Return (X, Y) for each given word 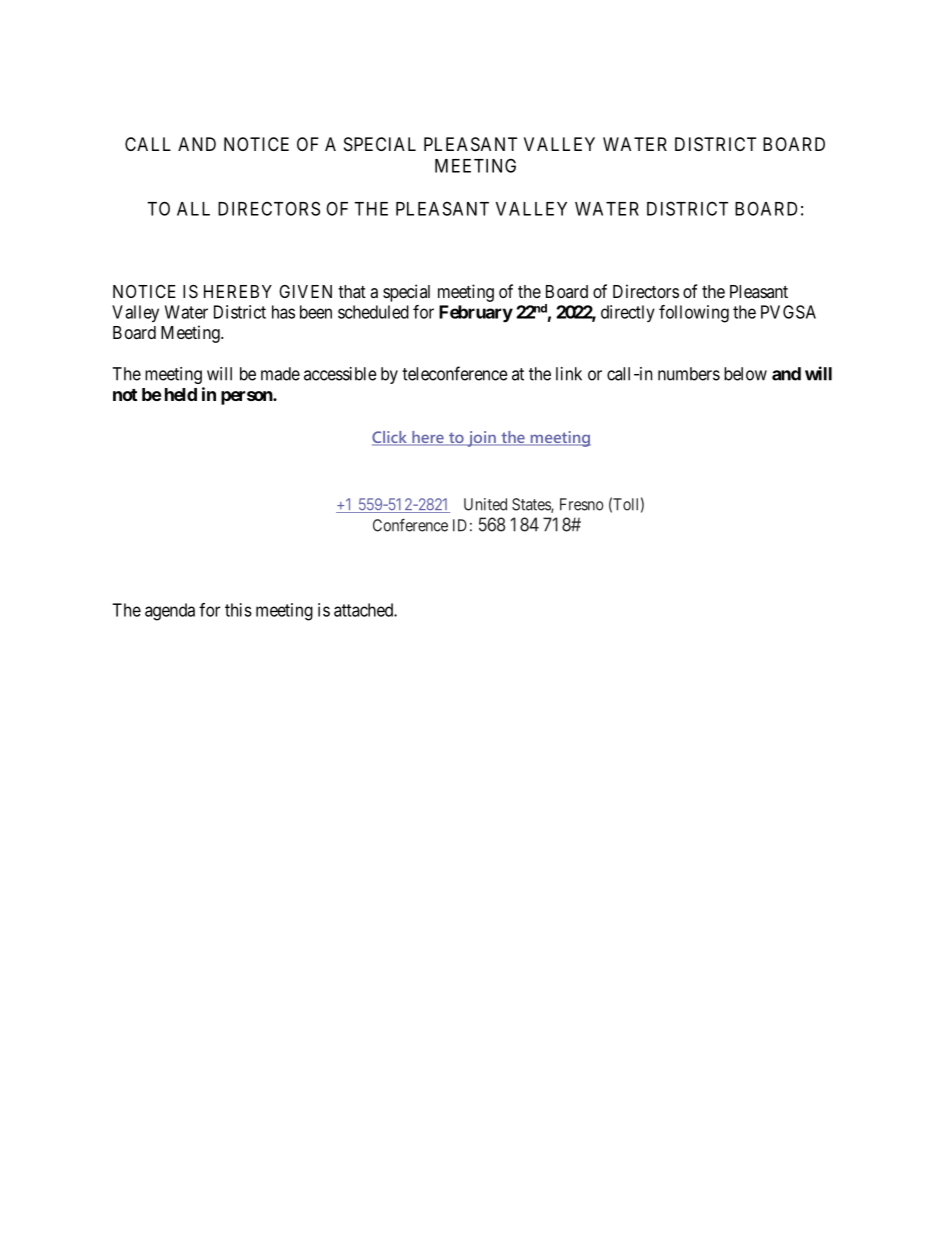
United (485, 504)
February (476, 314)
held (181, 394)
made (280, 374)
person (247, 398)
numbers (689, 374)
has (283, 312)
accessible (340, 374)
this (238, 610)
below (745, 374)
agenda (170, 612)
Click (390, 438)
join (481, 439)
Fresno (581, 504)
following (694, 314)
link (569, 374)
